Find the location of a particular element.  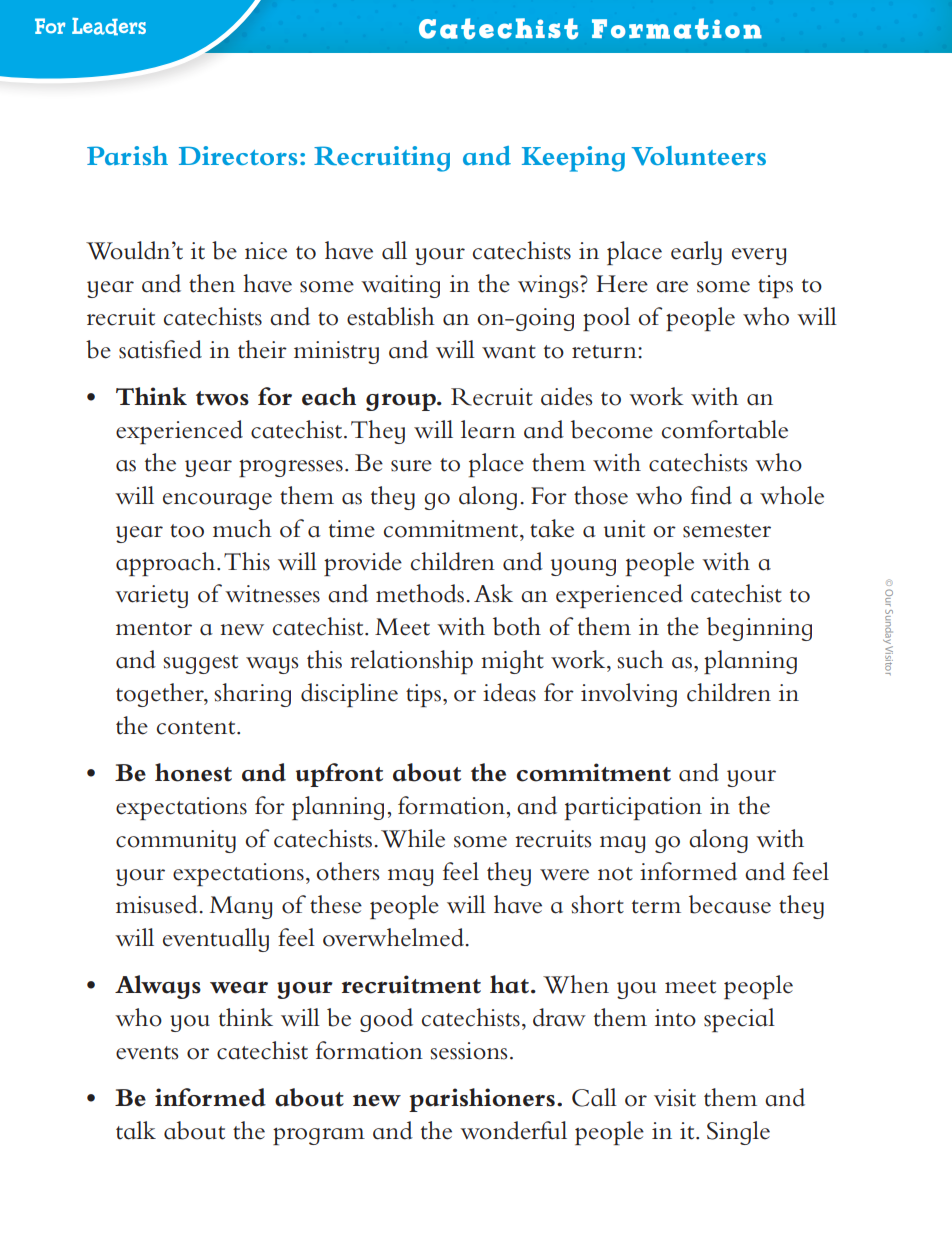

sessions is located at coordinates (468, 1051).
